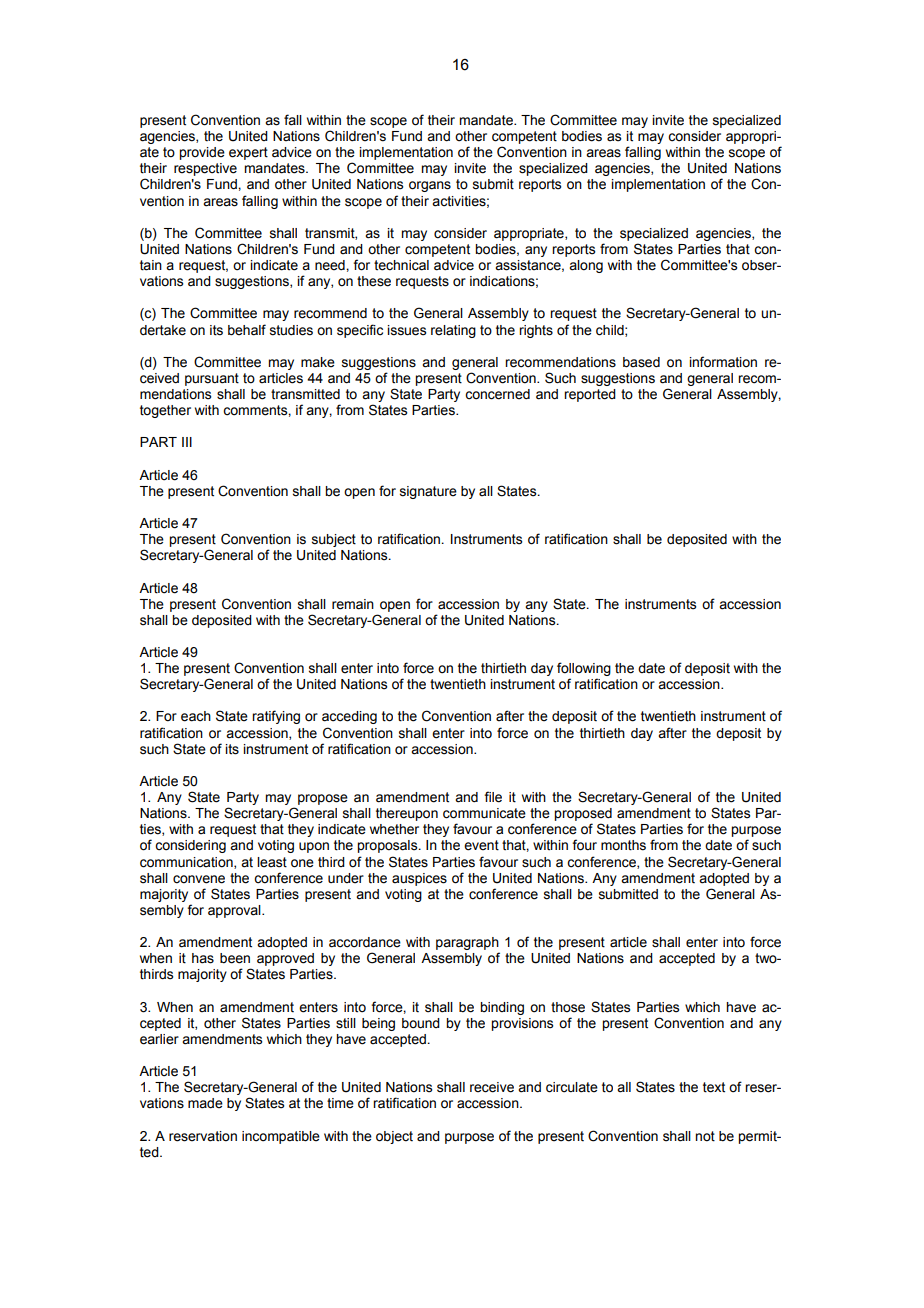 Image resolution: width=924 pixels, height=1308 pixels. What do you see at coordinates (584, 670) in the page?
I see `following` at bounding box center [584, 670].
